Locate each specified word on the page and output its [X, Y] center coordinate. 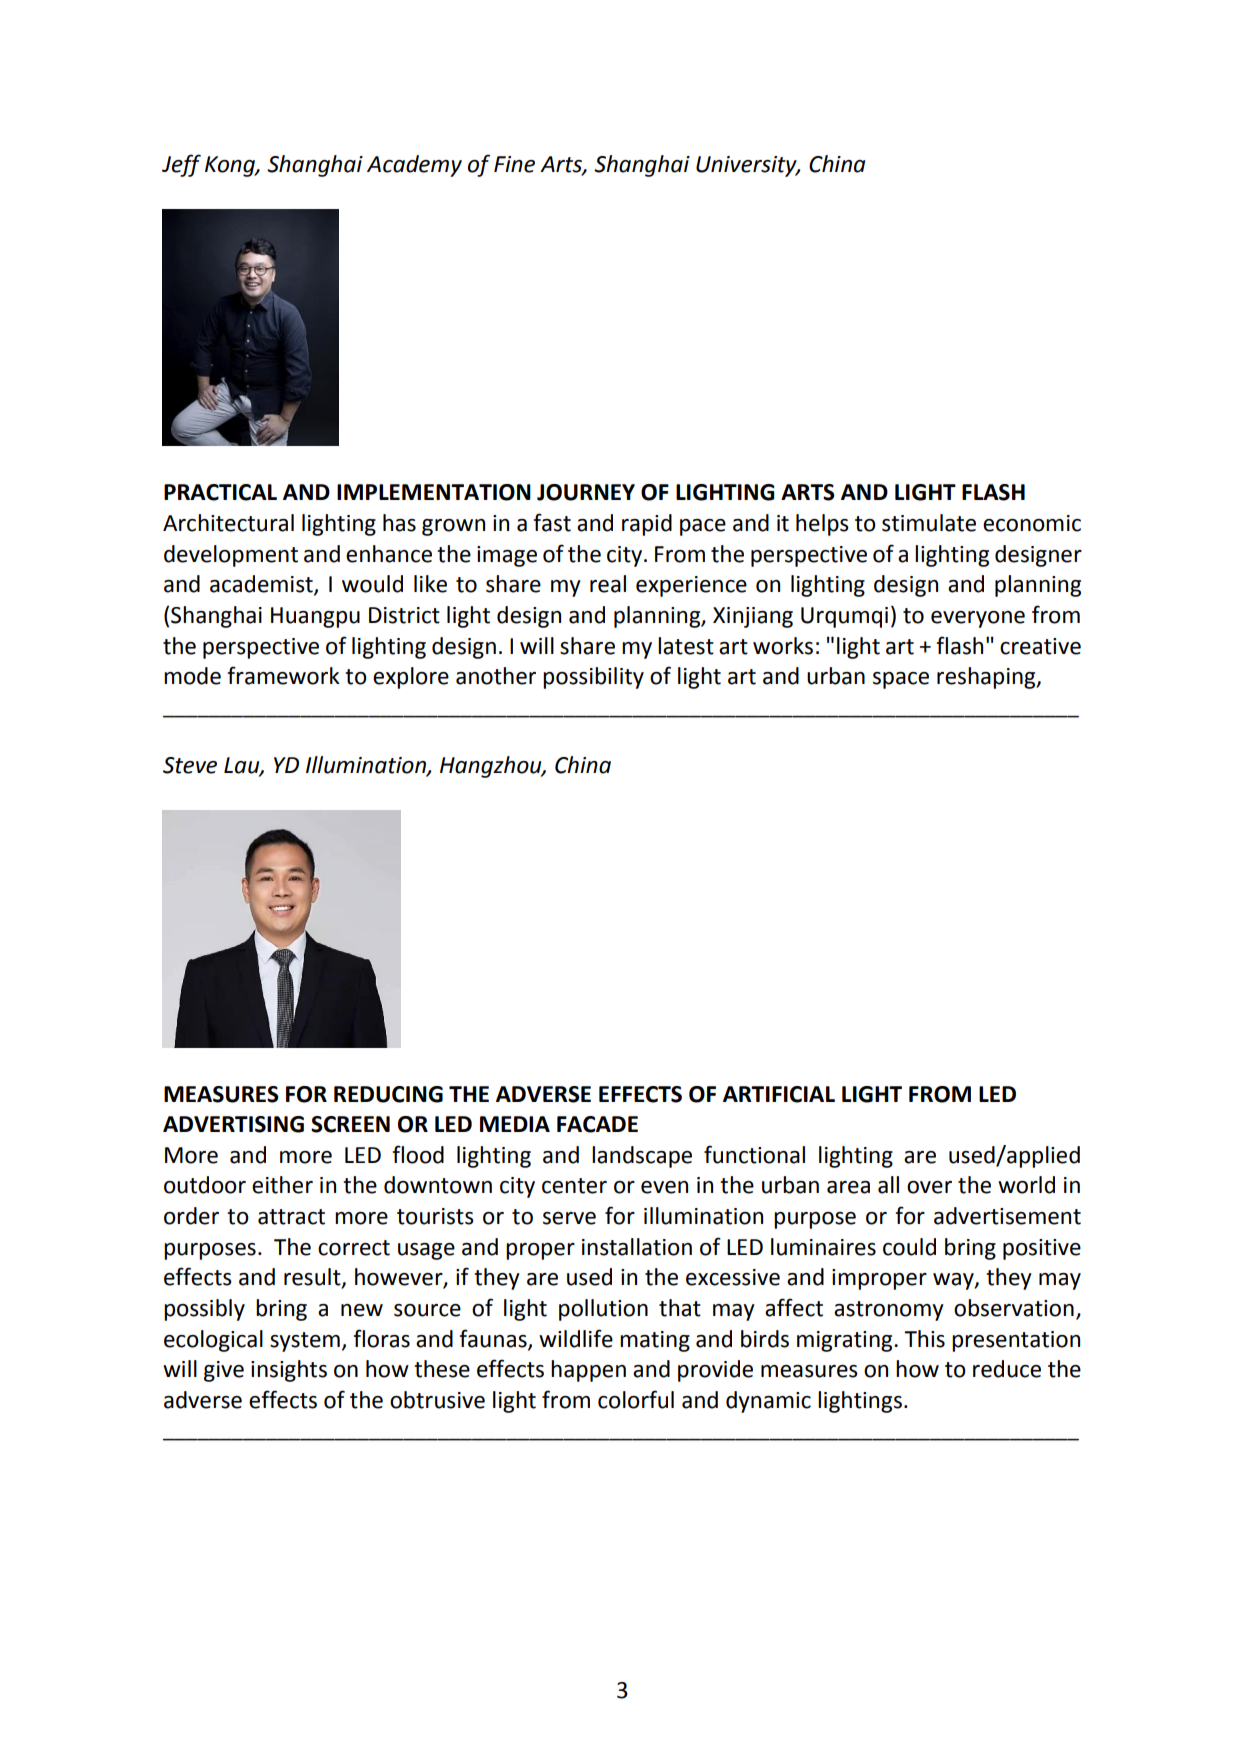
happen [588, 1371]
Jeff [181, 165]
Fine [514, 164]
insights [289, 1371]
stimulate [929, 523]
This [924, 1339]
